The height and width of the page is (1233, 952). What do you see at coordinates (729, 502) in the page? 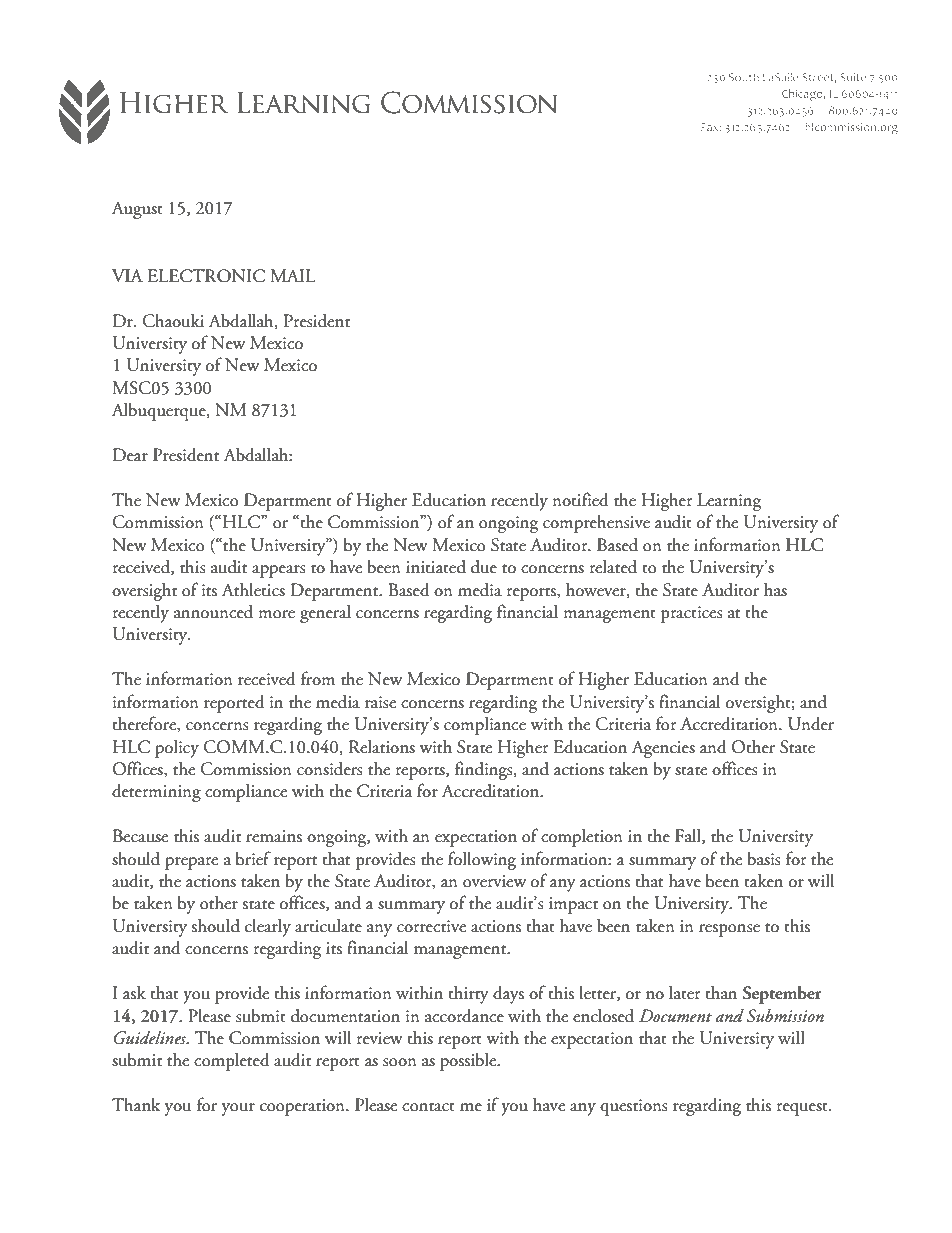
I see `Learning` at bounding box center [729, 502].
